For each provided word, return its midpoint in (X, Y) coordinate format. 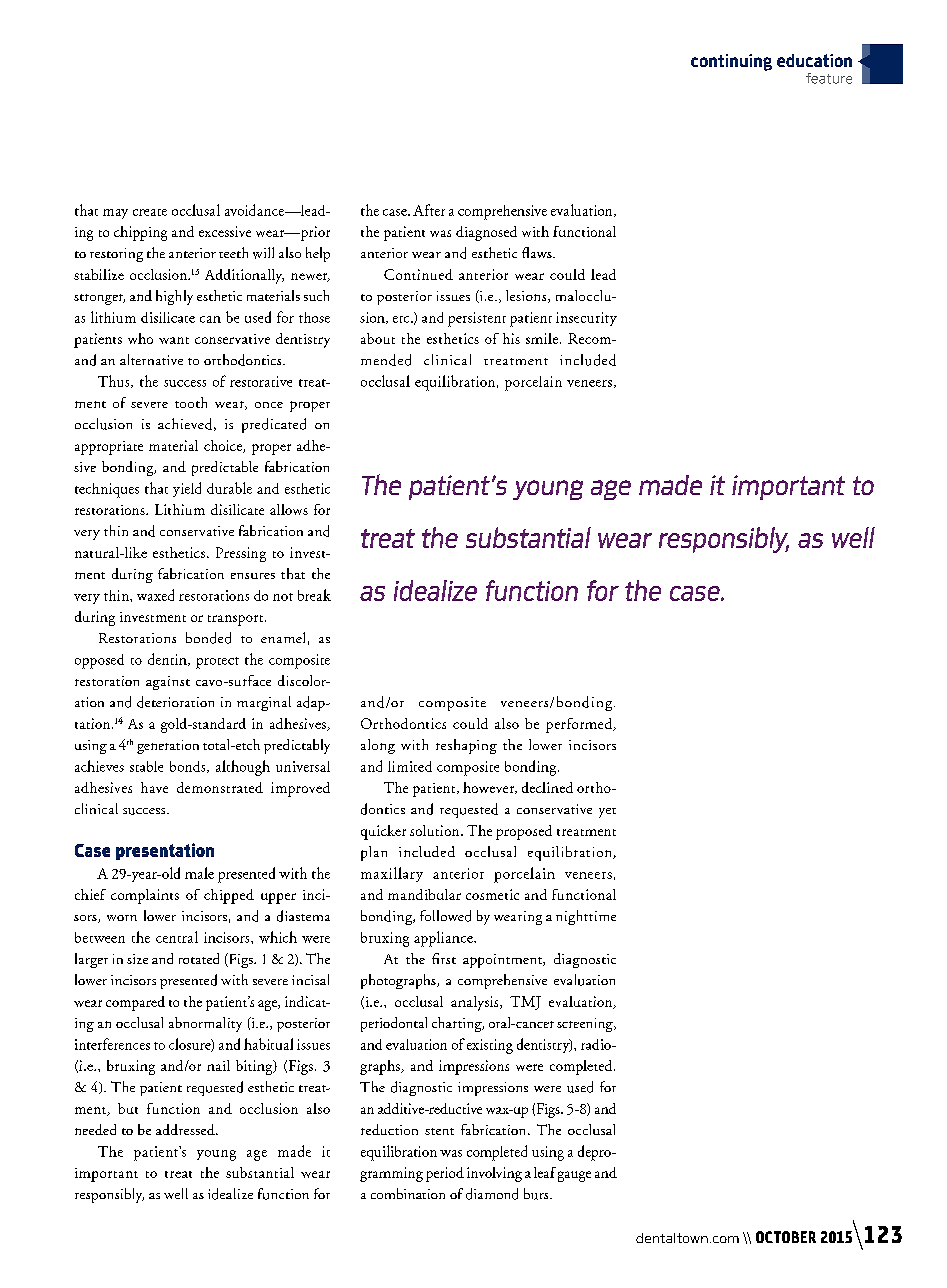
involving (494, 1174)
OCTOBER (786, 1237)
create (150, 212)
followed (445, 916)
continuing (731, 62)
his (511, 338)
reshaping (466, 746)
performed (580, 725)
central (177, 937)
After (429, 210)
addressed (186, 1129)
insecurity (586, 319)
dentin (168, 659)
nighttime (586, 917)
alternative (151, 359)
